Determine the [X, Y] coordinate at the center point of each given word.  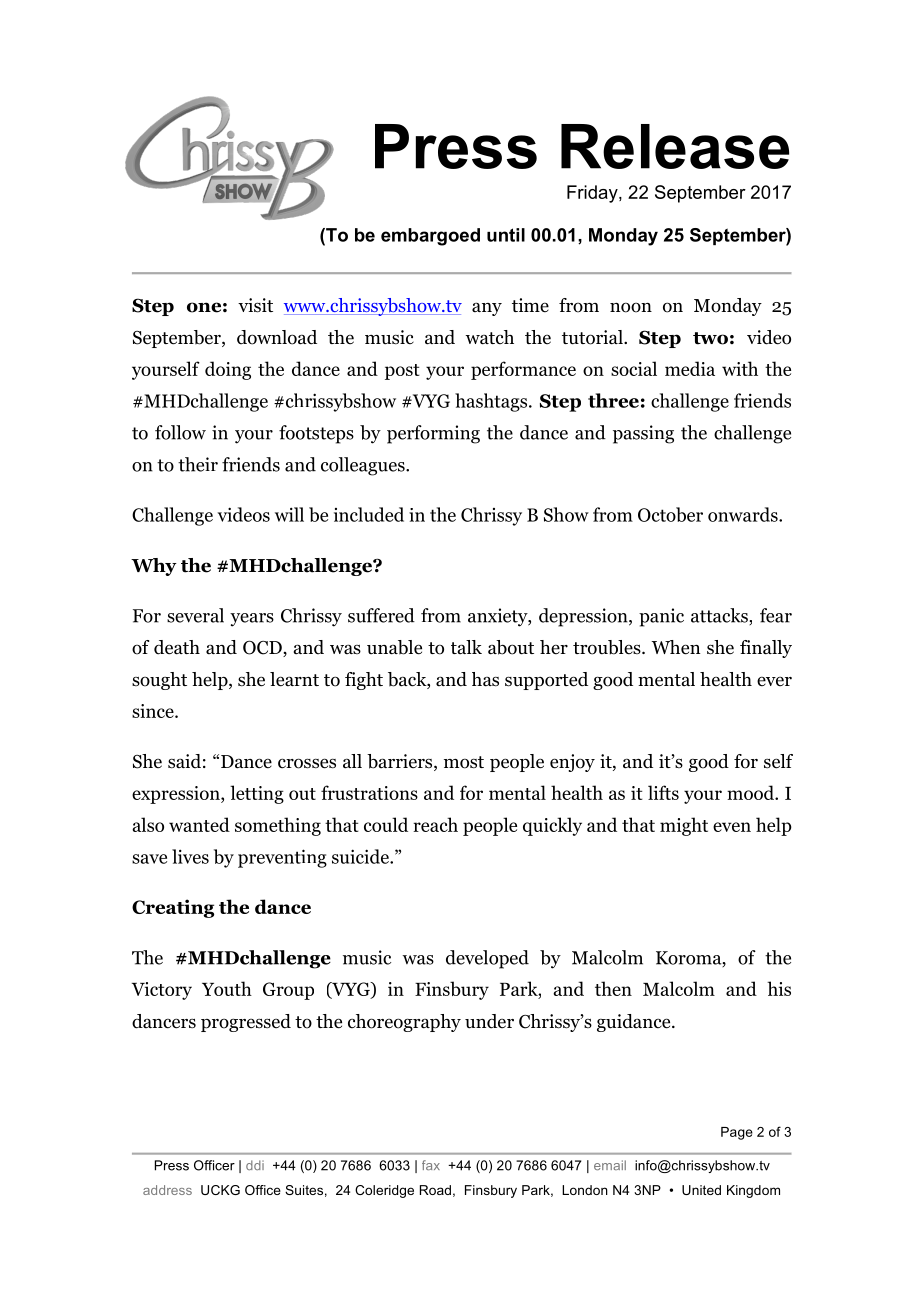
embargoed [430, 237]
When [676, 647]
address [167, 1190]
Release [675, 146]
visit [255, 305]
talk [466, 647]
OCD [263, 648]
